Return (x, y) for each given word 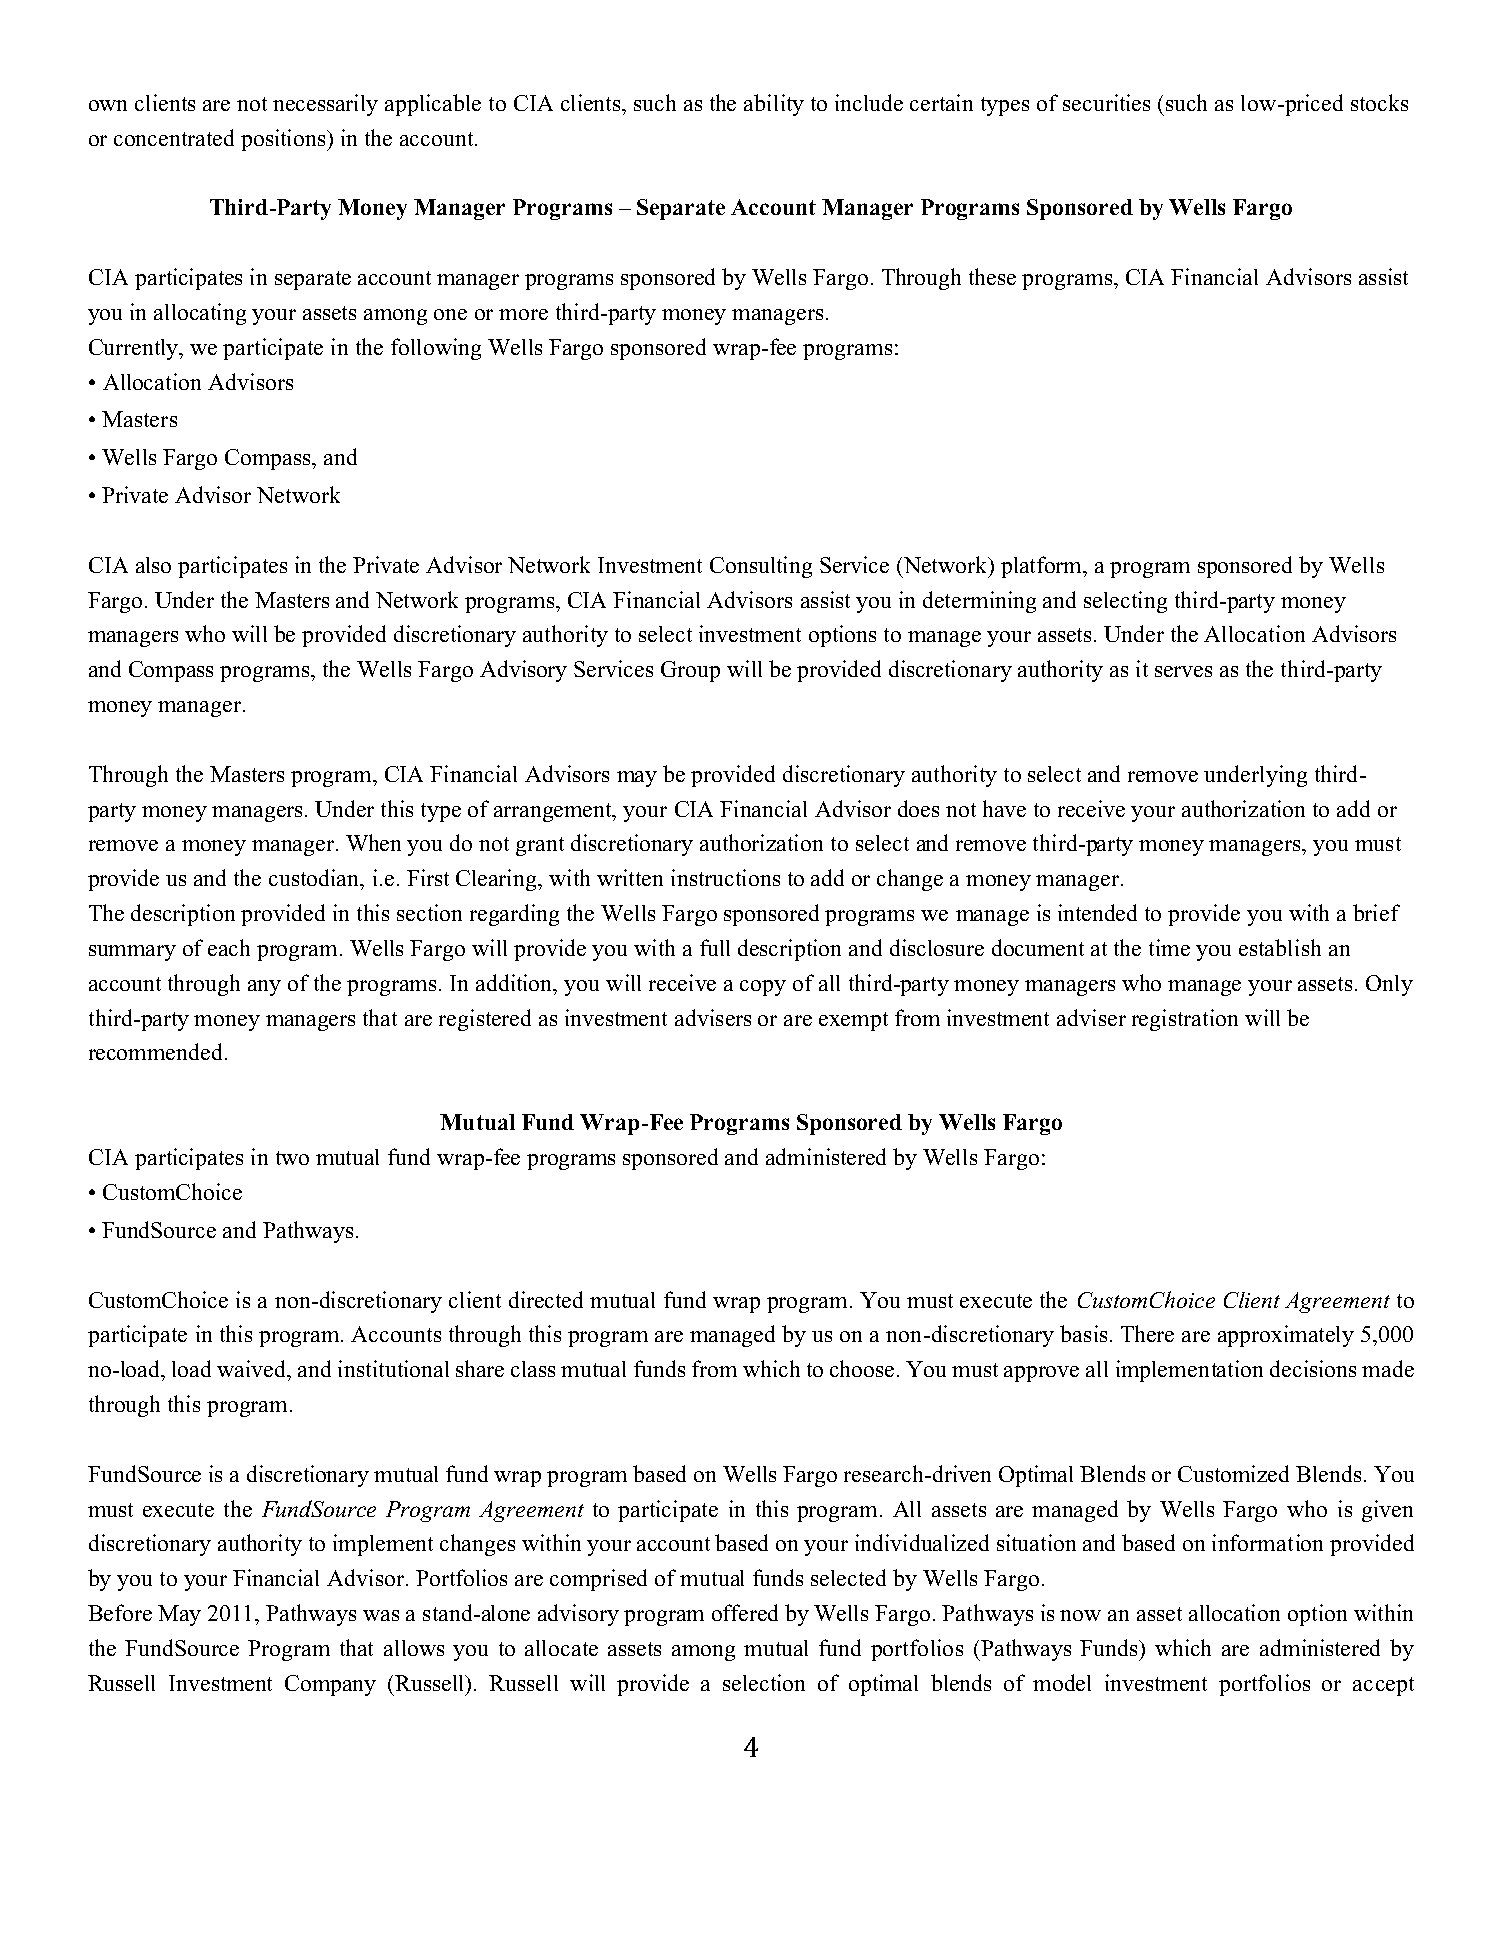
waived (253, 1368)
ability (774, 105)
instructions (725, 877)
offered (745, 1612)
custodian (315, 877)
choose (864, 1368)
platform (1043, 567)
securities (1106, 102)
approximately (1286, 1336)
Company (330, 1685)
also (153, 565)
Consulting (761, 567)
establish (1280, 947)
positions (284, 140)
